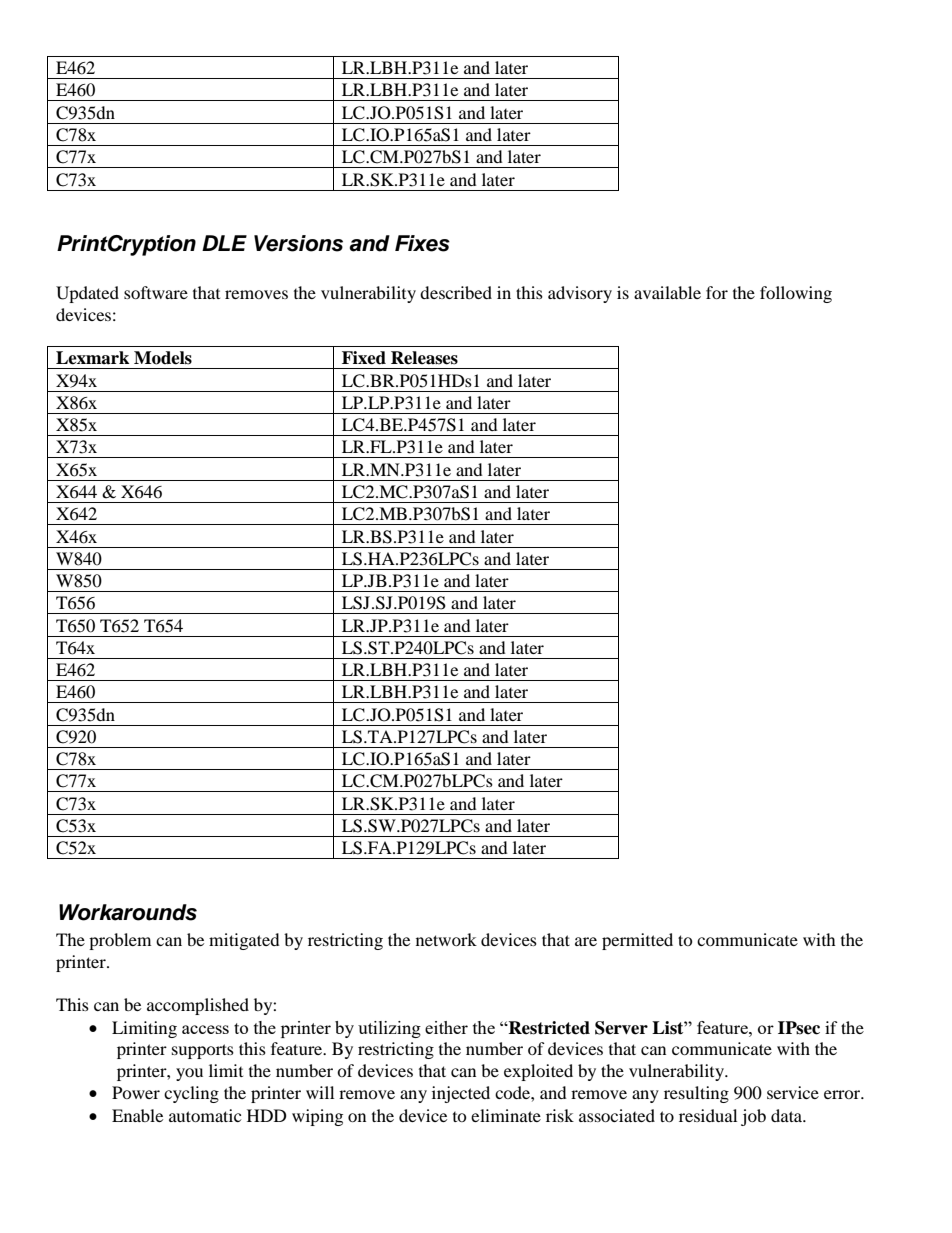 Image resolution: width=952 pixels, height=1233 pixels. What do you see at coordinates (191, 1094) in the document?
I see `cycling` at bounding box center [191, 1094].
